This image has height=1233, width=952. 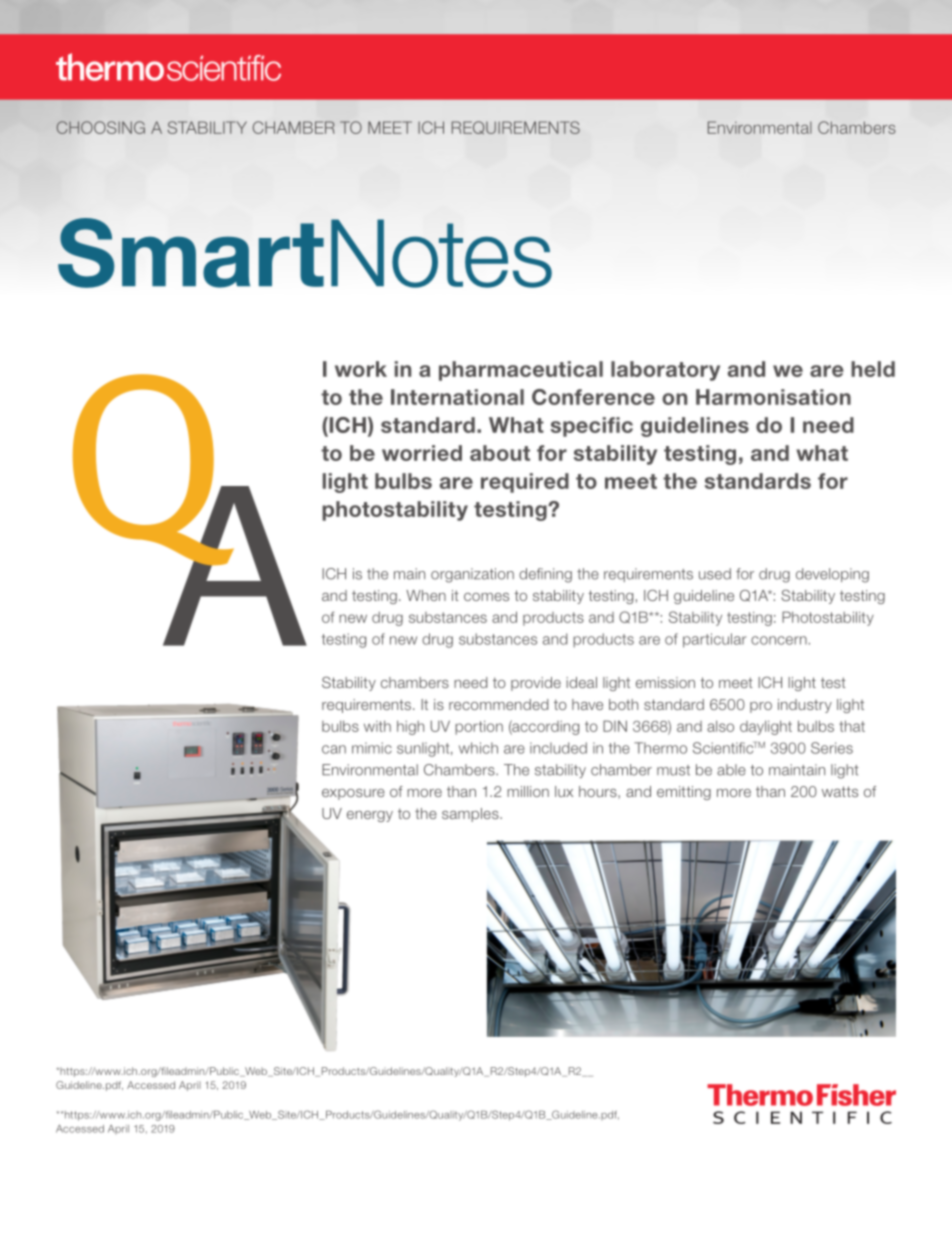 I want to click on pharmaceutical, so click(x=521, y=371).
